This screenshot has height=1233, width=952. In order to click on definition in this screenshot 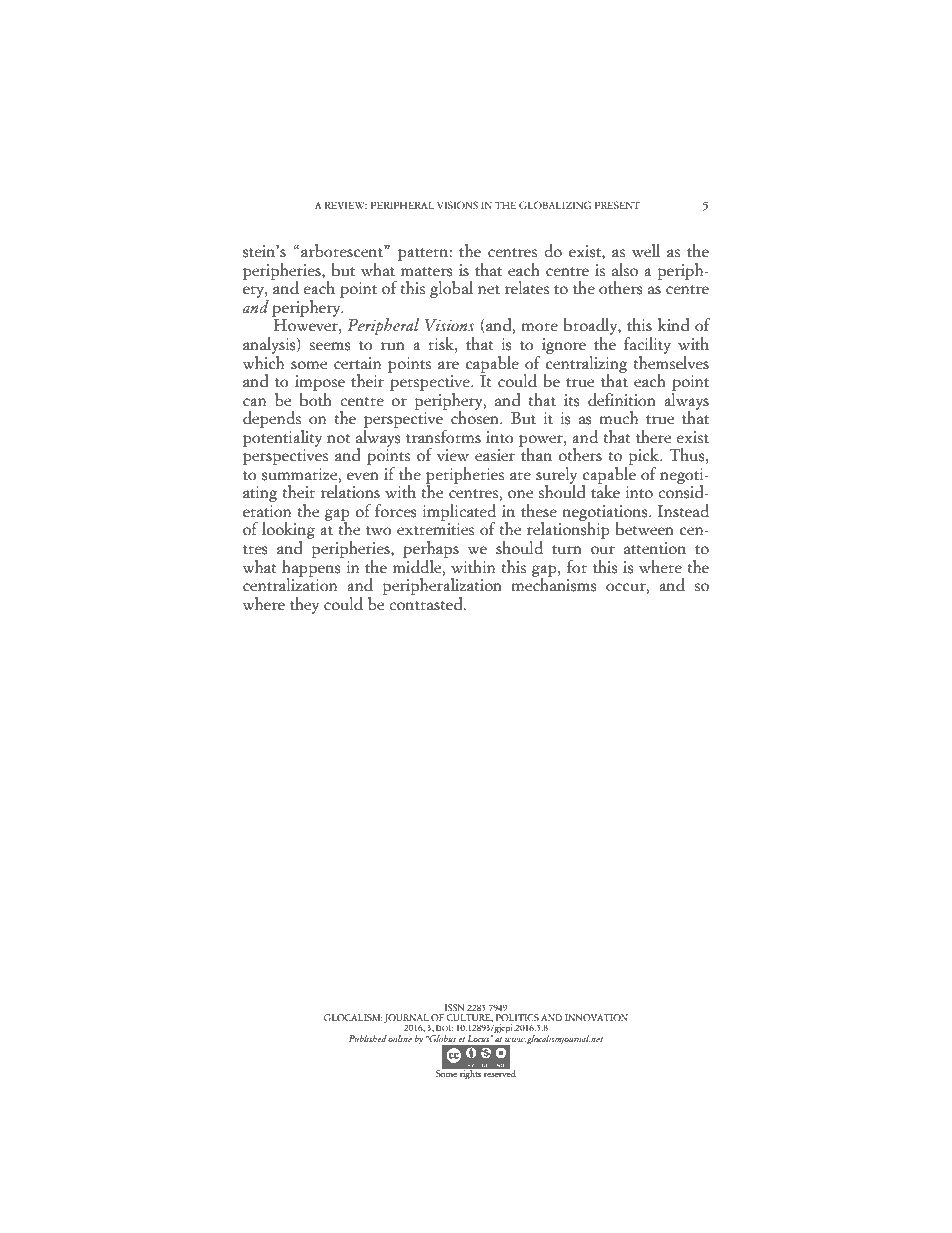, I will do `click(622, 400)`.
